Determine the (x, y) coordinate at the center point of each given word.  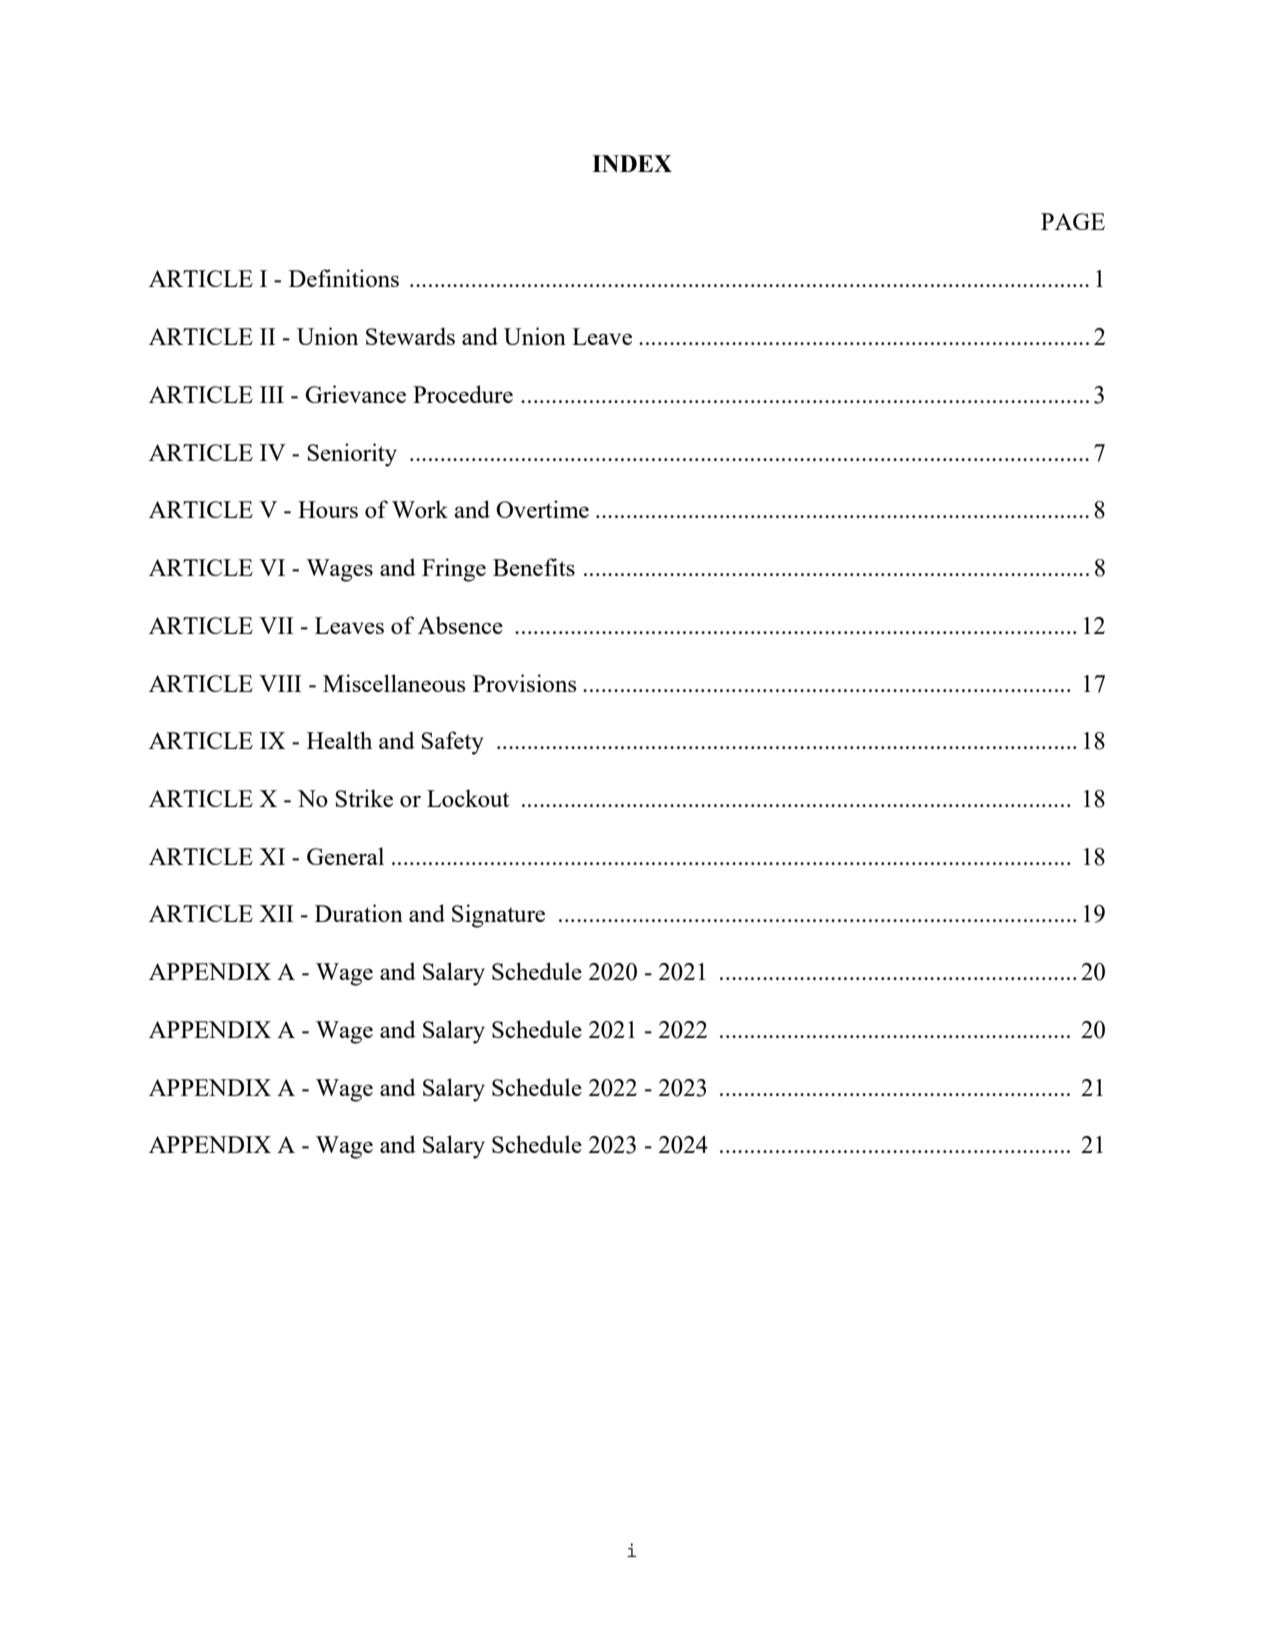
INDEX (632, 164)
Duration (359, 913)
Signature (498, 916)
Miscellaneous (394, 683)
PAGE (1073, 221)
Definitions (344, 278)
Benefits (534, 567)
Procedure (463, 394)
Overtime (542, 509)
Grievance (355, 394)
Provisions (525, 683)
